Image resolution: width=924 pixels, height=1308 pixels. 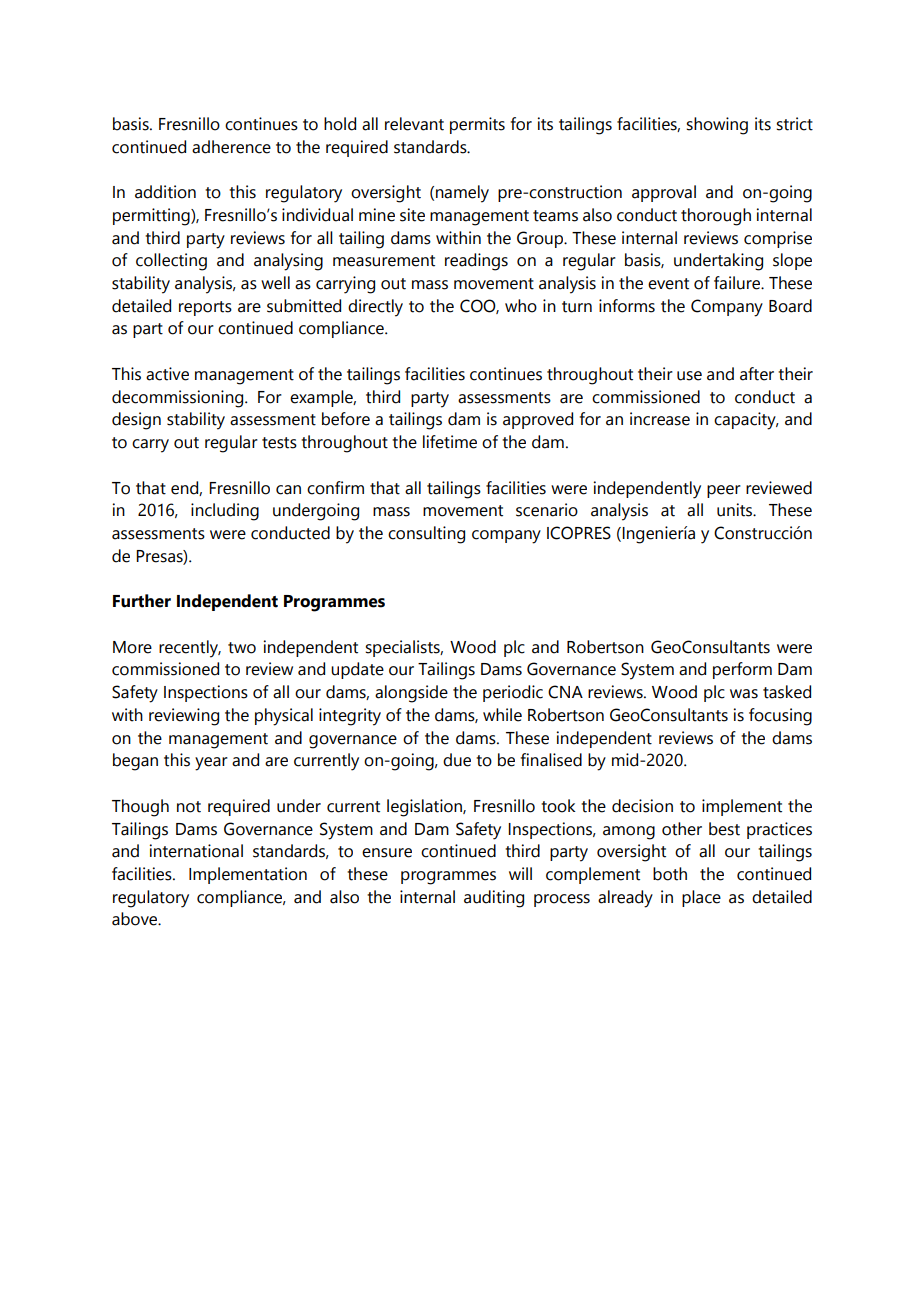 What do you see at coordinates (701, 898) in the screenshot?
I see `place` at bounding box center [701, 898].
